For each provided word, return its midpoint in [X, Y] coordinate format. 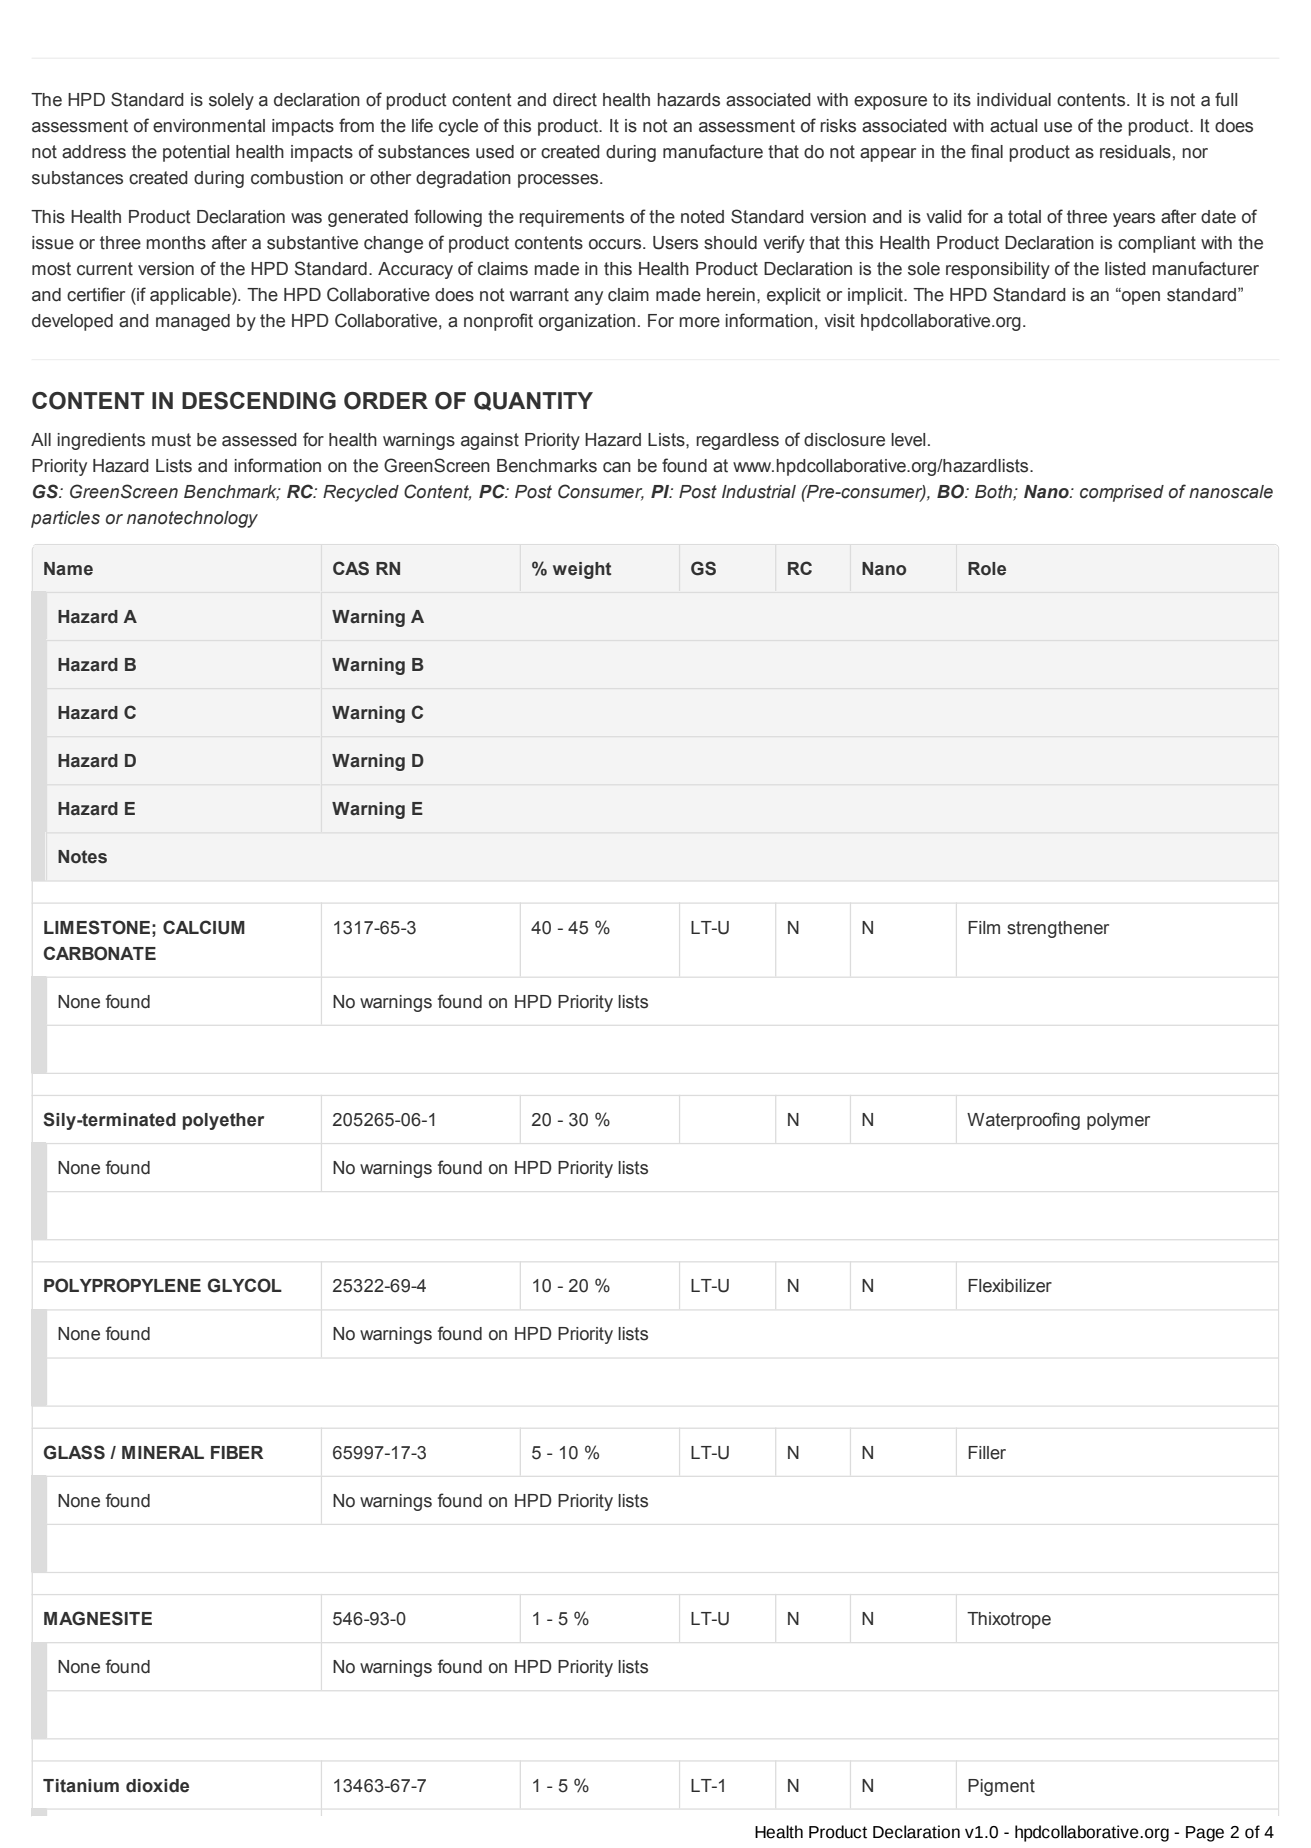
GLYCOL [245, 1285]
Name [68, 569]
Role [987, 569]
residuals [1135, 152]
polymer [1118, 1121]
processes [559, 181]
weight [582, 570]
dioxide [157, 1786]
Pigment [1001, 1787]
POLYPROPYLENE [122, 1285]
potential [196, 153]
